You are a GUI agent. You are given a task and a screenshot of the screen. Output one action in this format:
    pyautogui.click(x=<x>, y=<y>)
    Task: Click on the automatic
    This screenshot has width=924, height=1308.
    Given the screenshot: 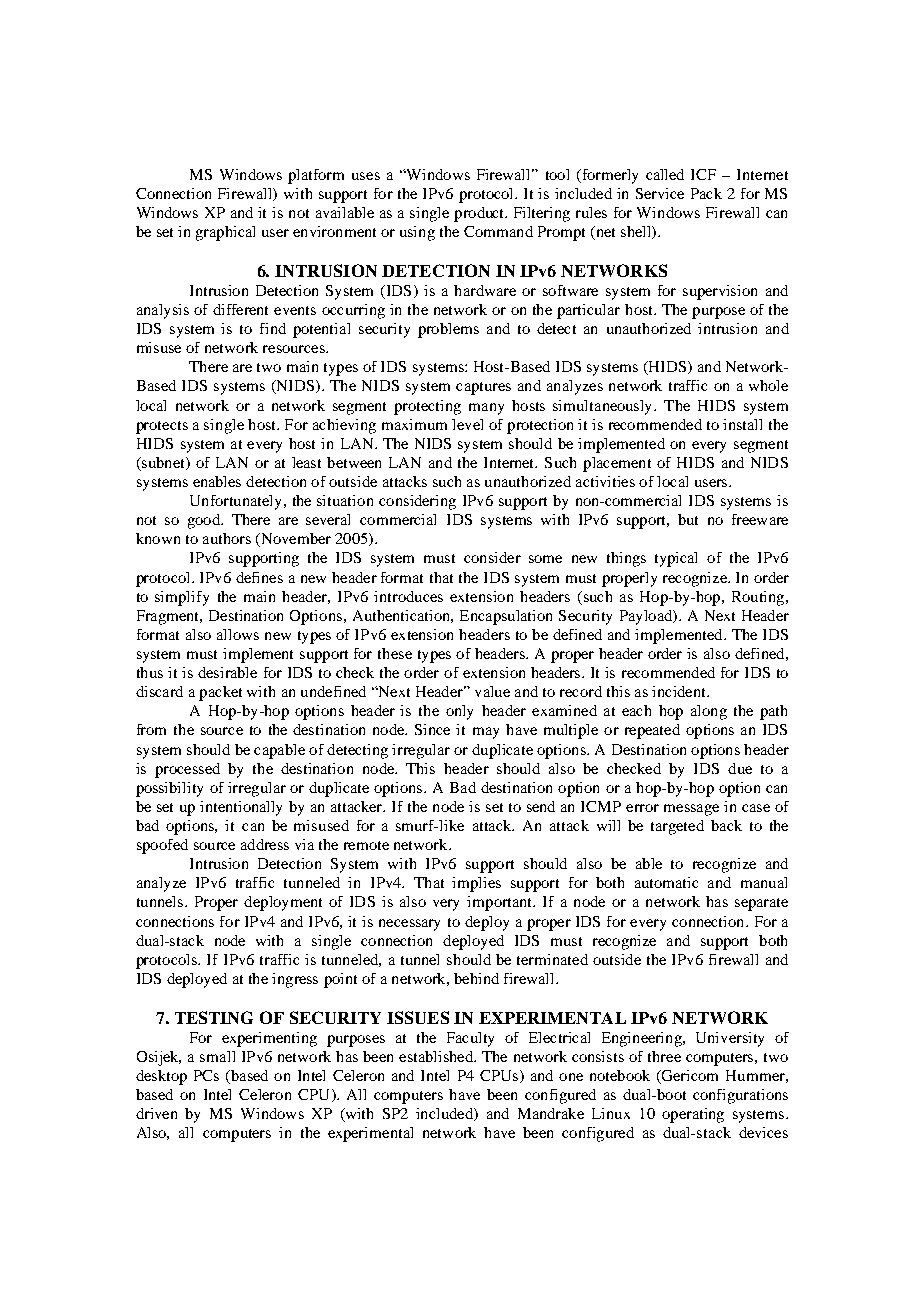 What is the action you would take?
    pyautogui.click(x=666, y=882)
